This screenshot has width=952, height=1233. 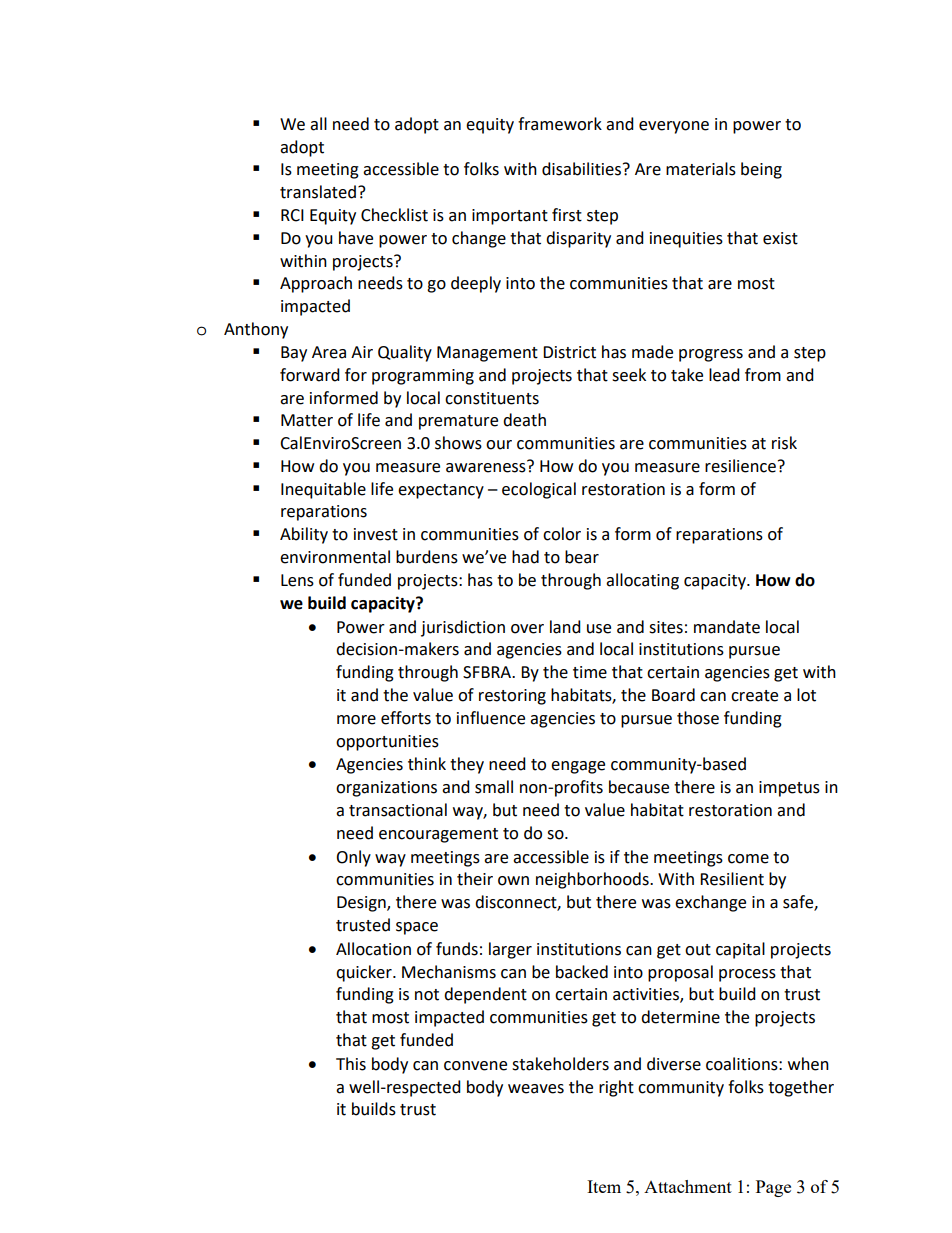 What do you see at coordinates (560, 124) in the screenshot?
I see `framework` at bounding box center [560, 124].
